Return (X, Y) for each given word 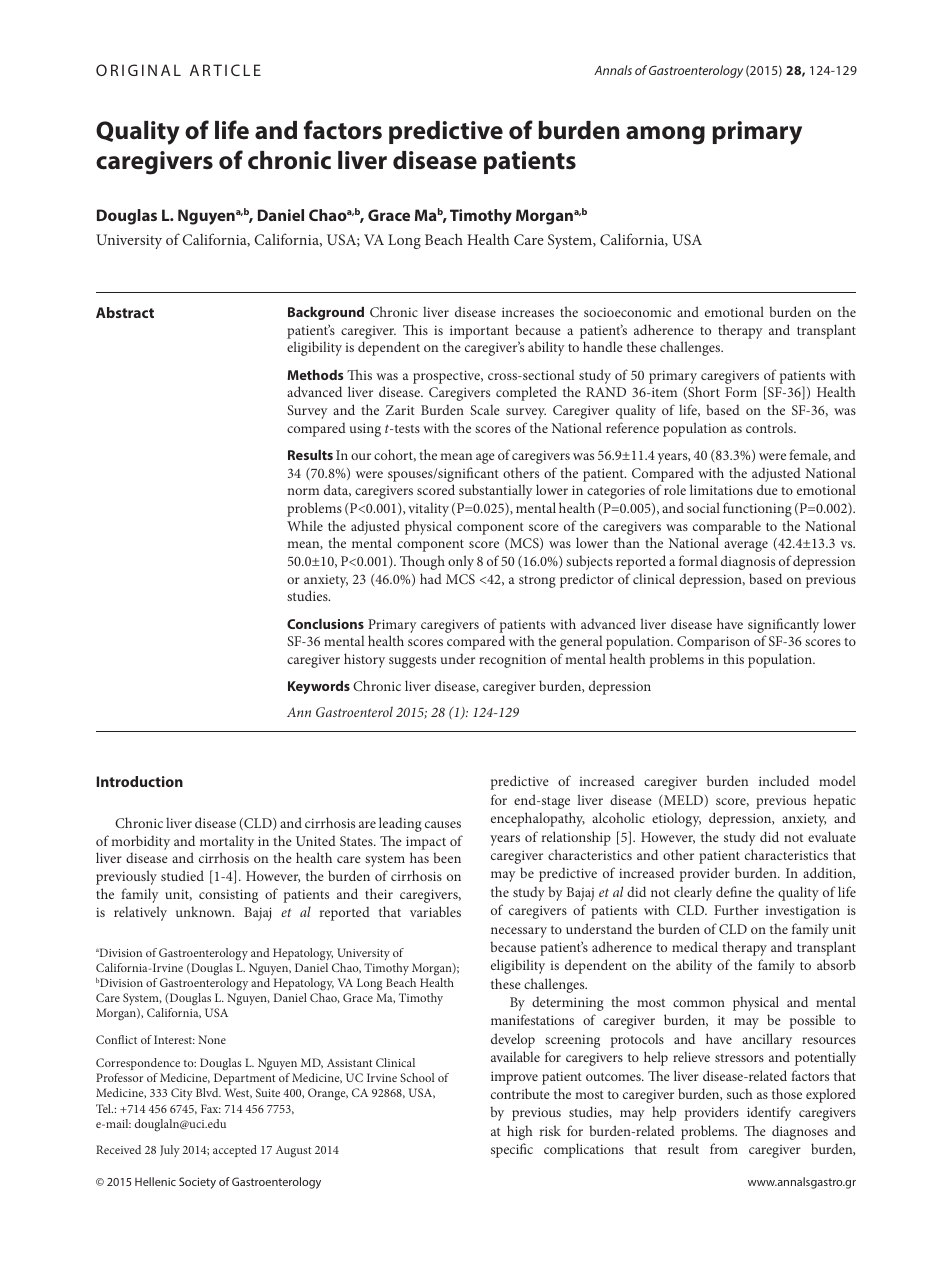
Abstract (125, 312)
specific (512, 1150)
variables (435, 911)
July (170, 1151)
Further (736, 909)
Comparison (713, 643)
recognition (512, 661)
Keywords (319, 687)
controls (770, 427)
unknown (205, 911)
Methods (315, 375)
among (665, 135)
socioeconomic (627, 312)
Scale (485, 410)
